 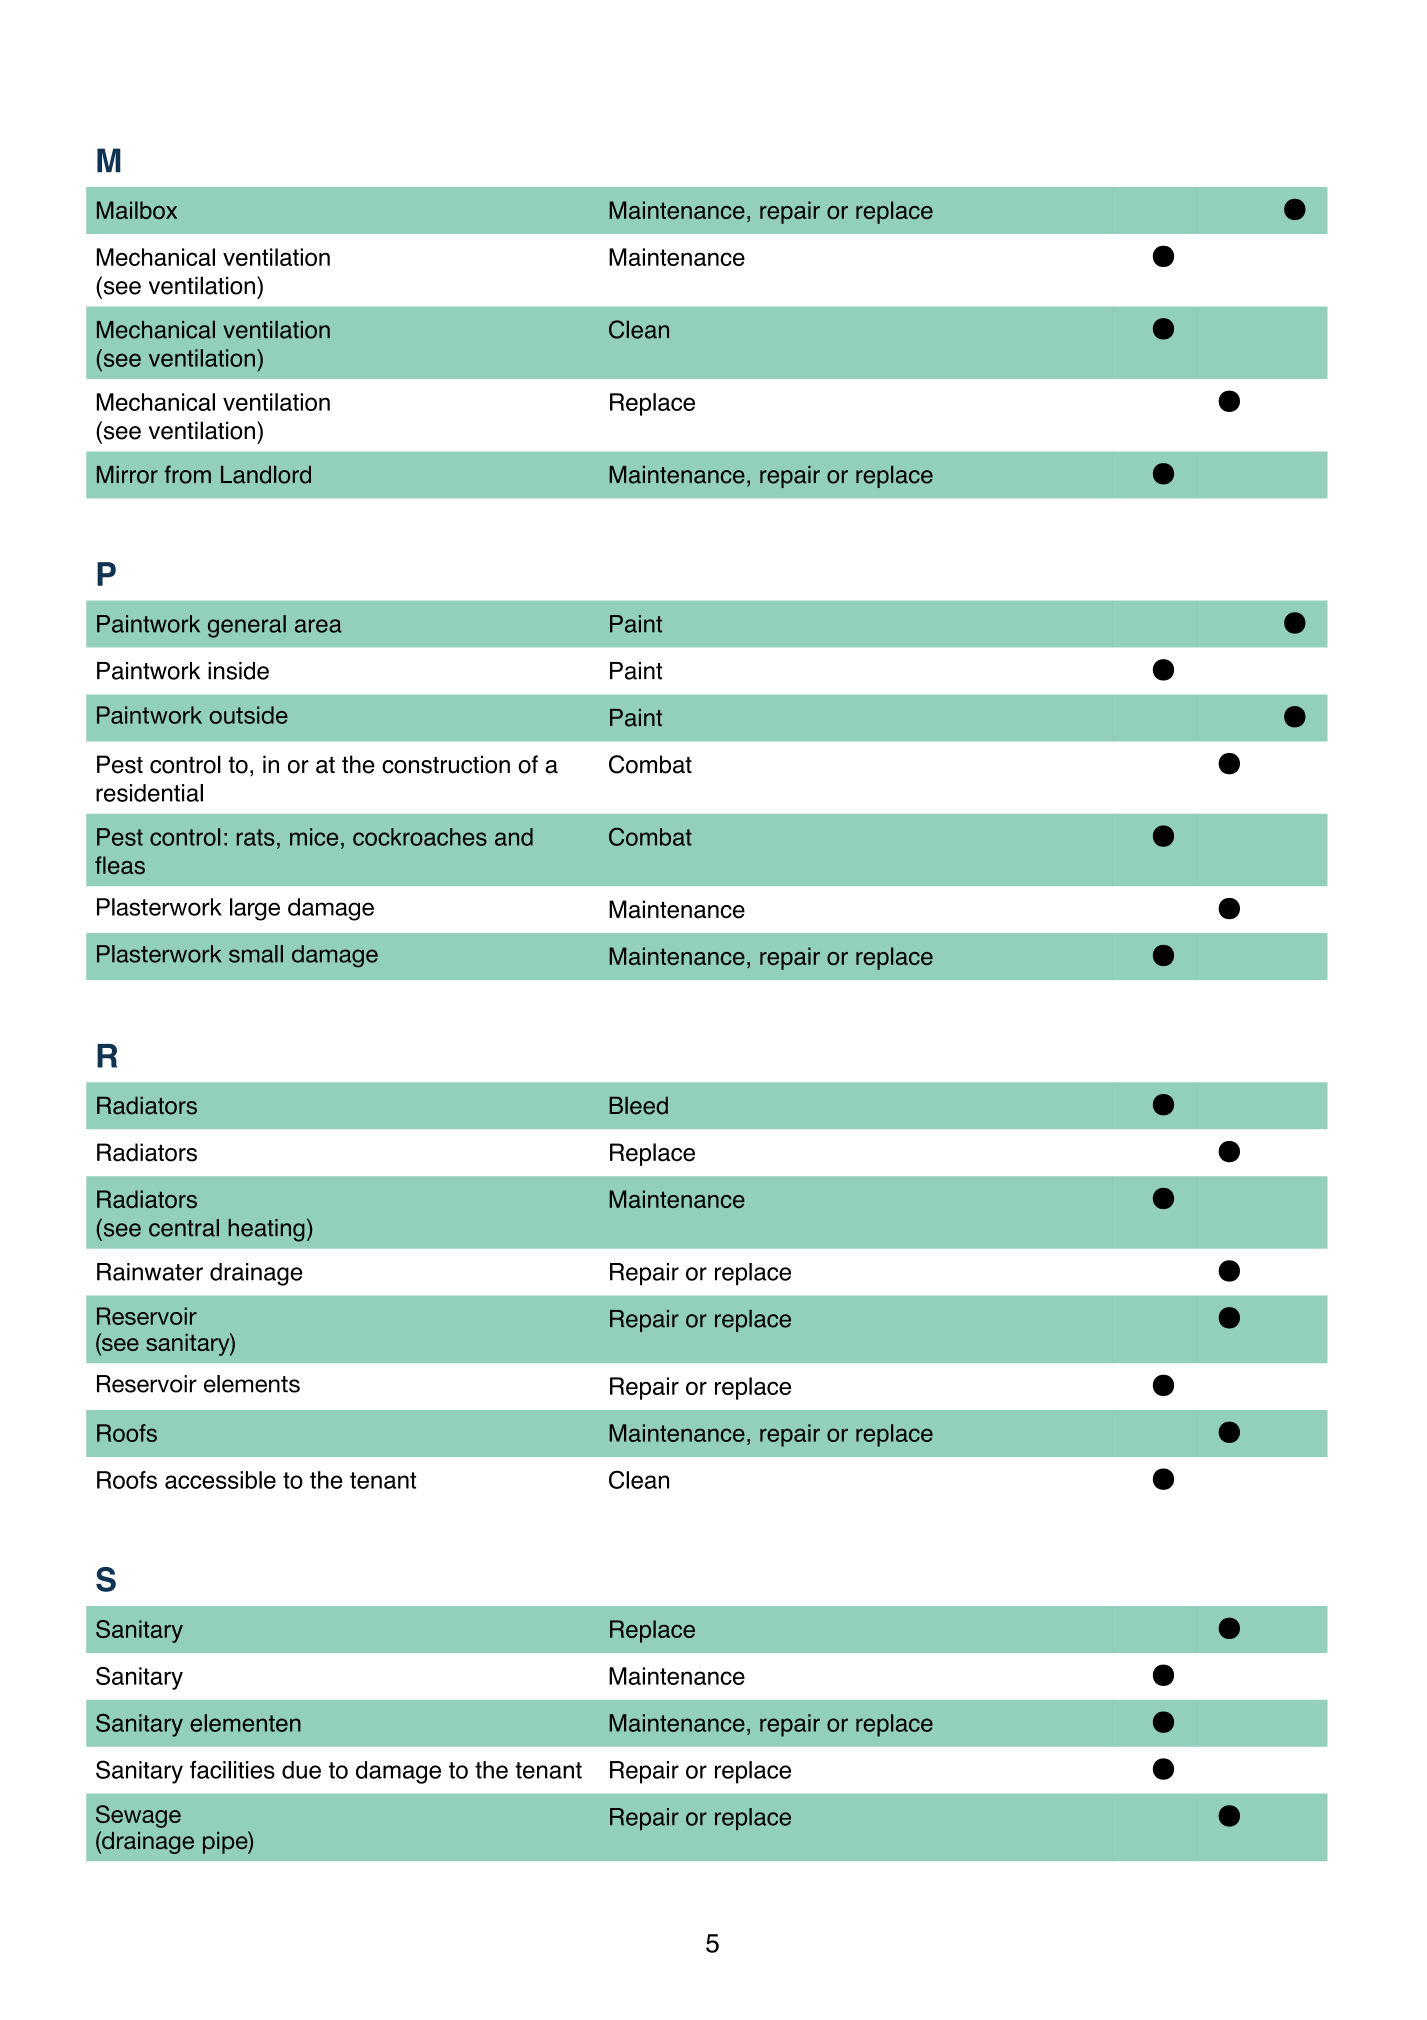 I want to click on from, so click(x=188, y=474).
